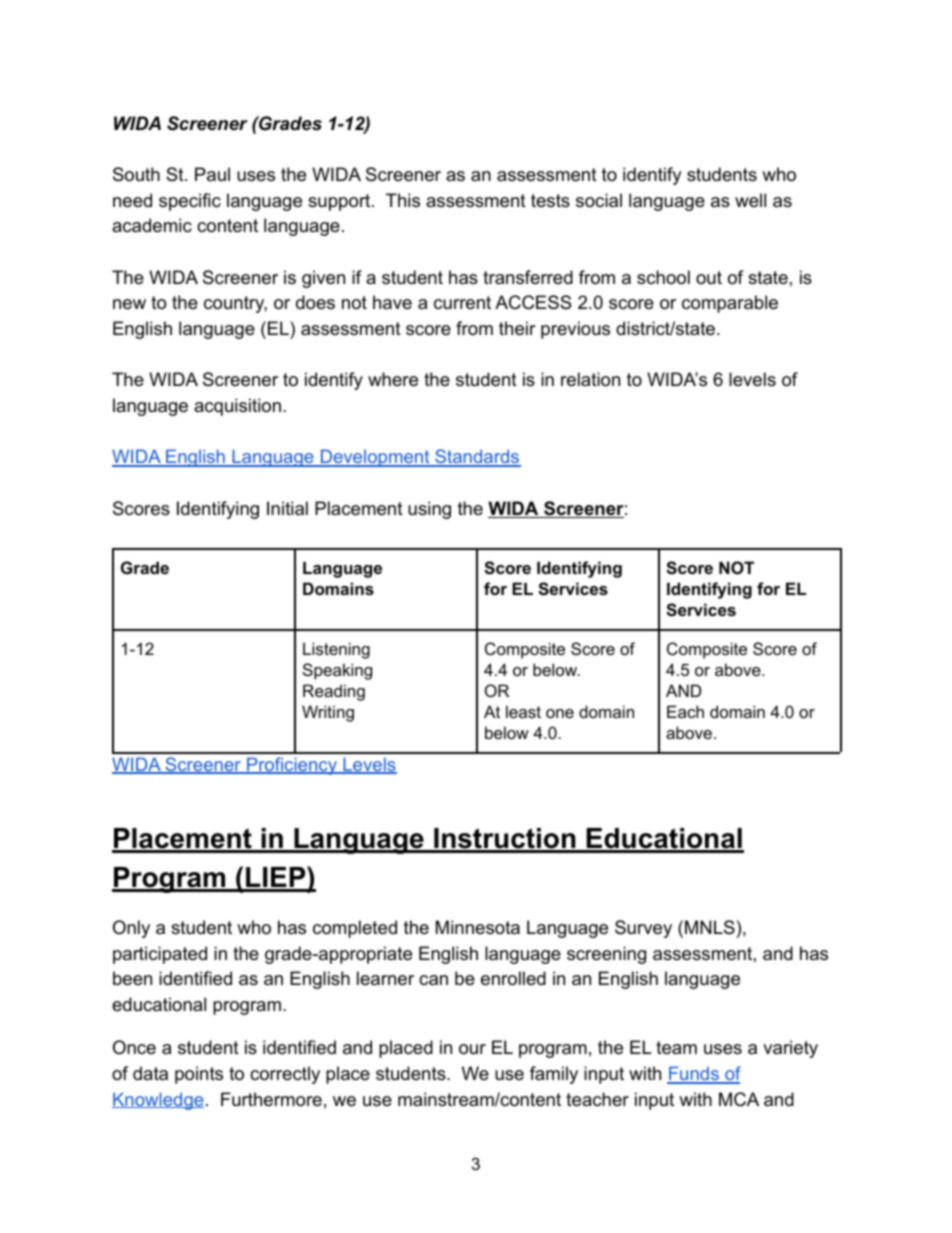  Describe the element at coordinates (523, 711) in the document. I see `least` at that location.
